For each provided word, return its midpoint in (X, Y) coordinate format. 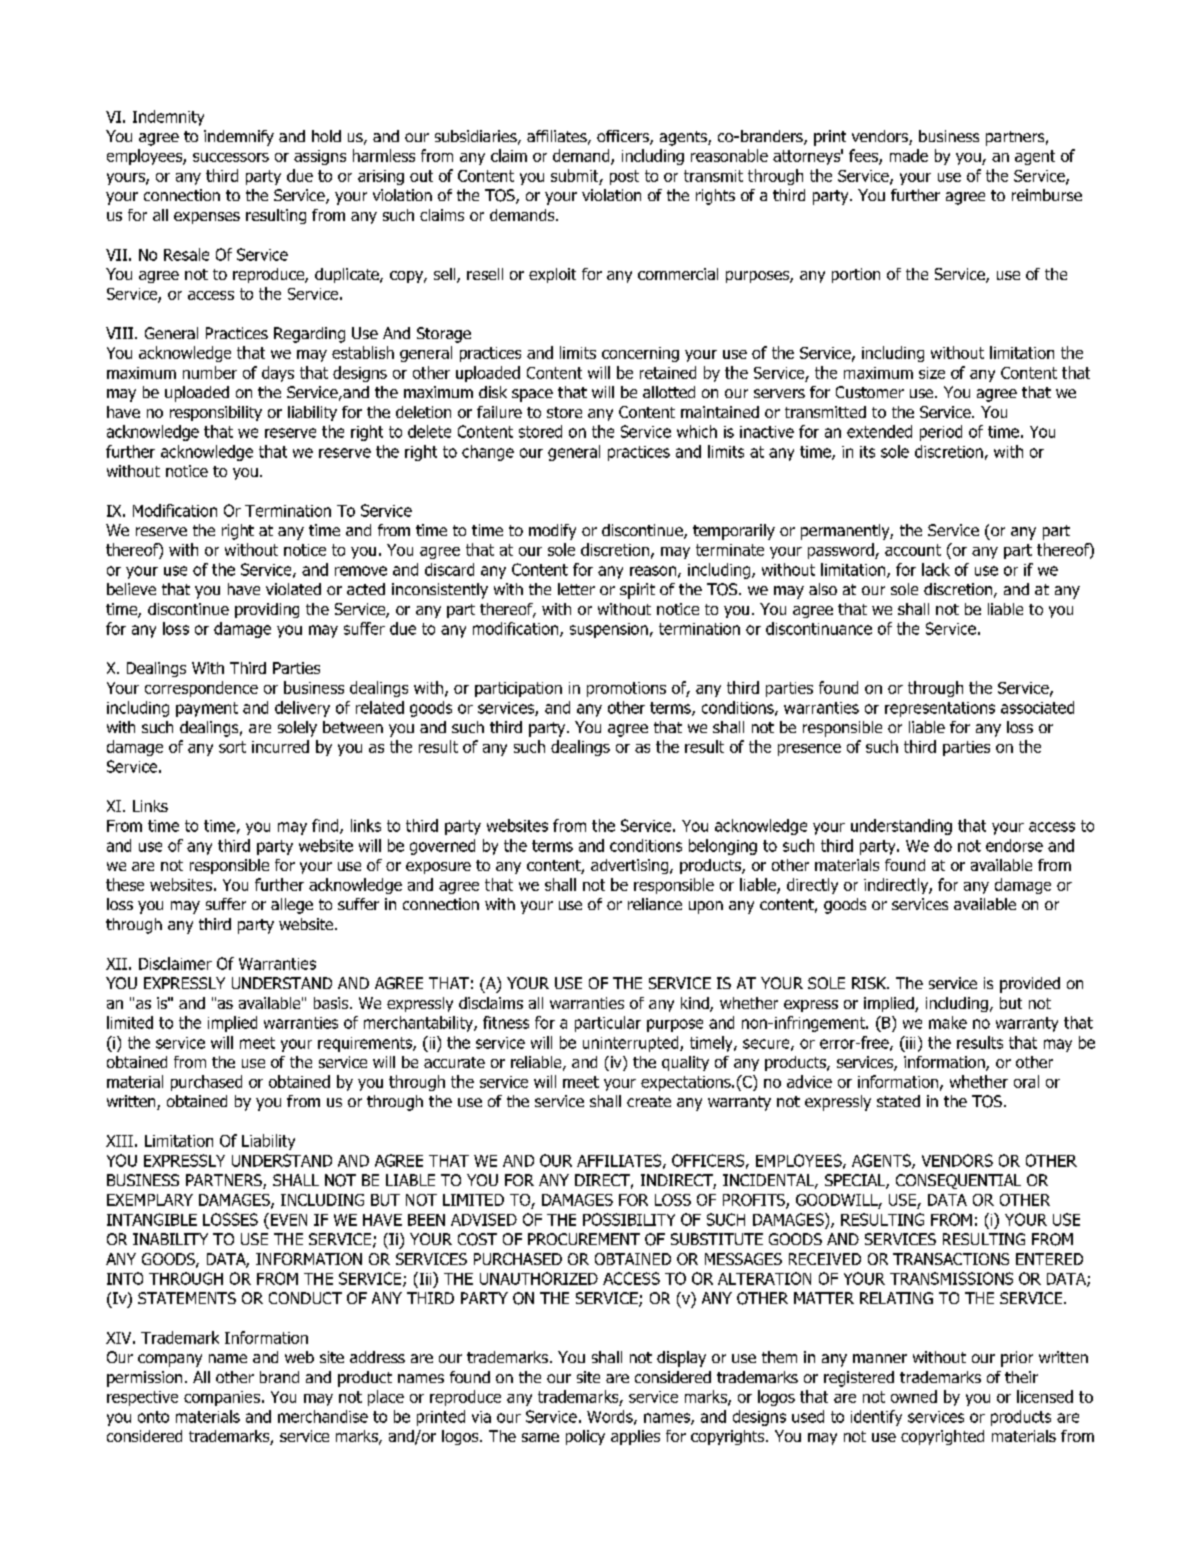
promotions (626, 689)
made (909, 155)
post (624, 177)
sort (232, 747)
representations (940, 709)
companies (222, 1398)
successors (231, 157)
